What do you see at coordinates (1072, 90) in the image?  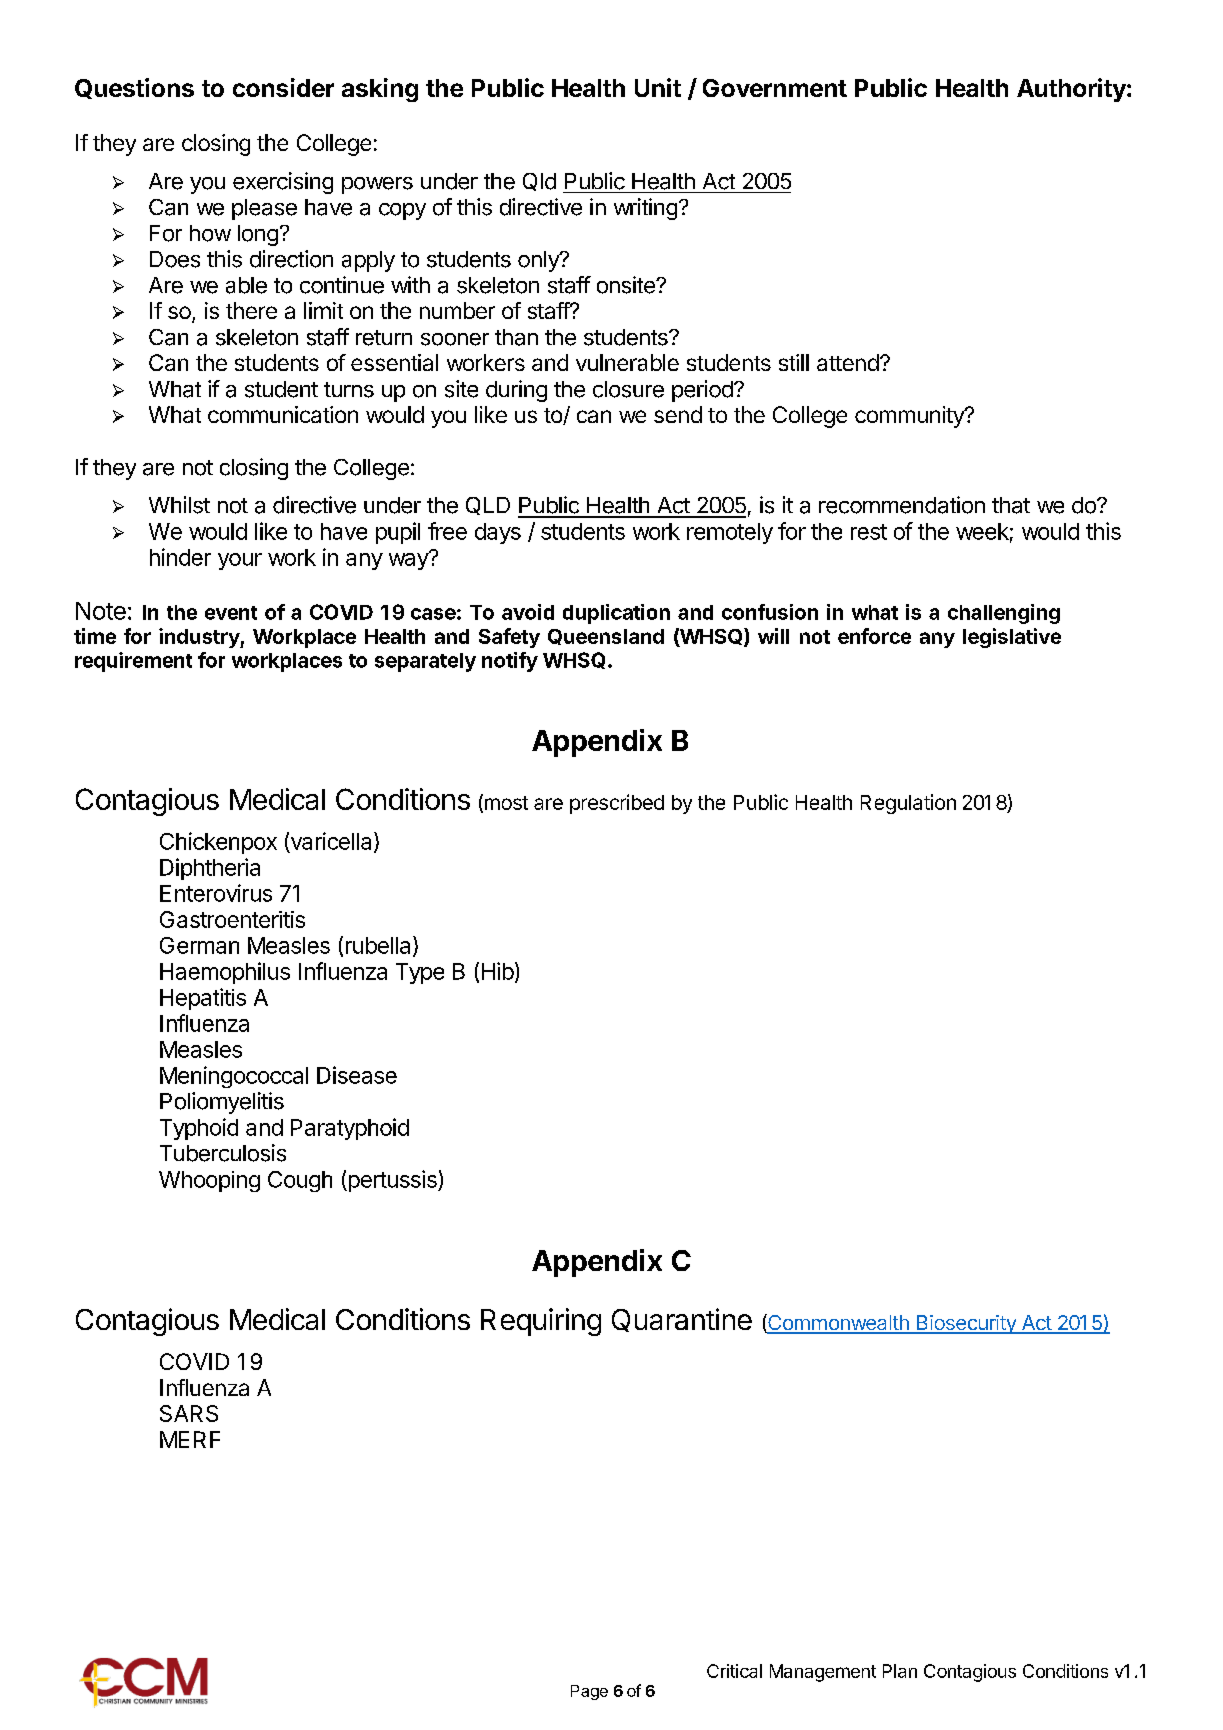 I see `Authority` at bounding box center [1072, 90].
